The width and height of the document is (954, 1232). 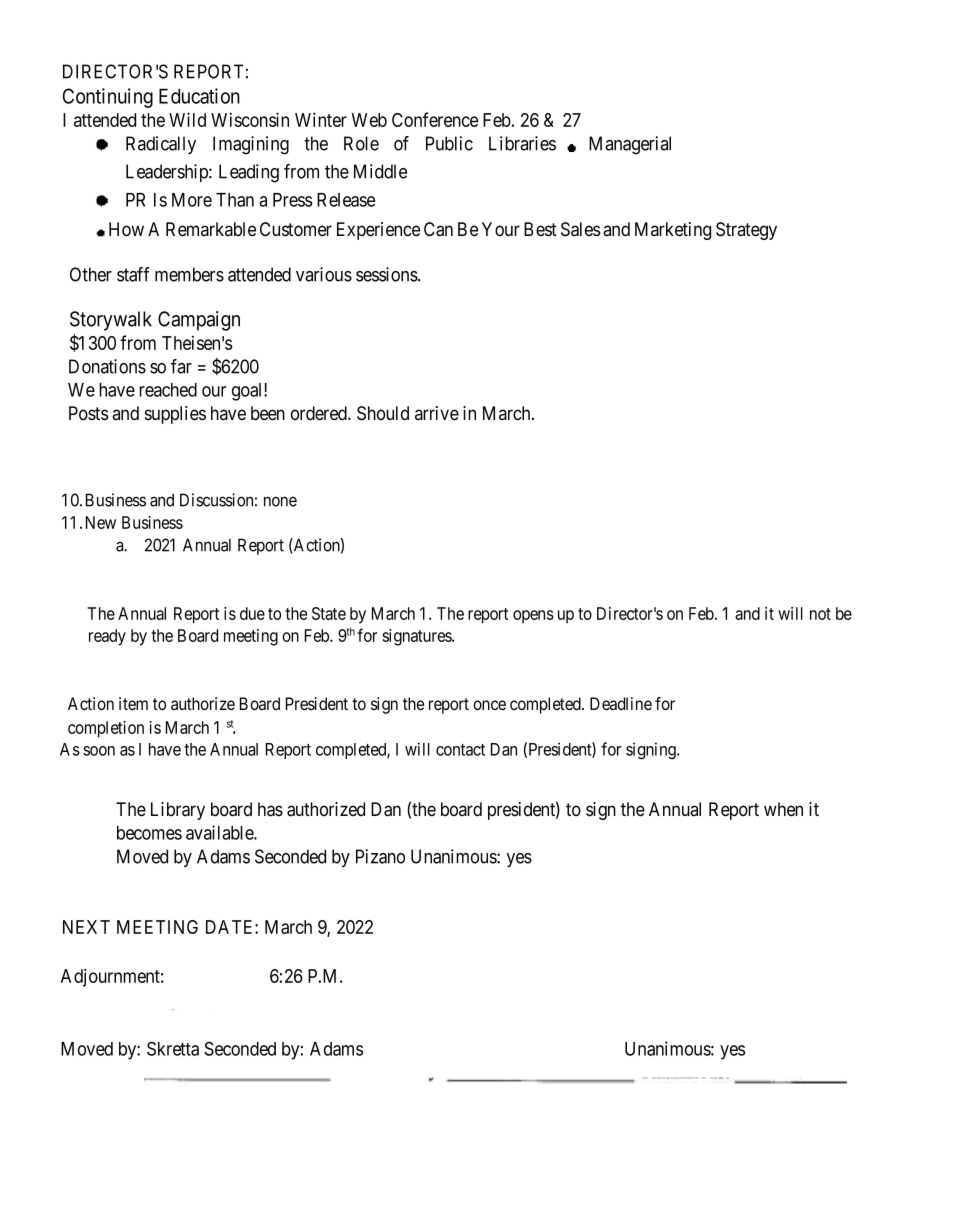 What do you see at coordinates (280, 501) in the document?
I see `none` at bounding box center [280, 501].
